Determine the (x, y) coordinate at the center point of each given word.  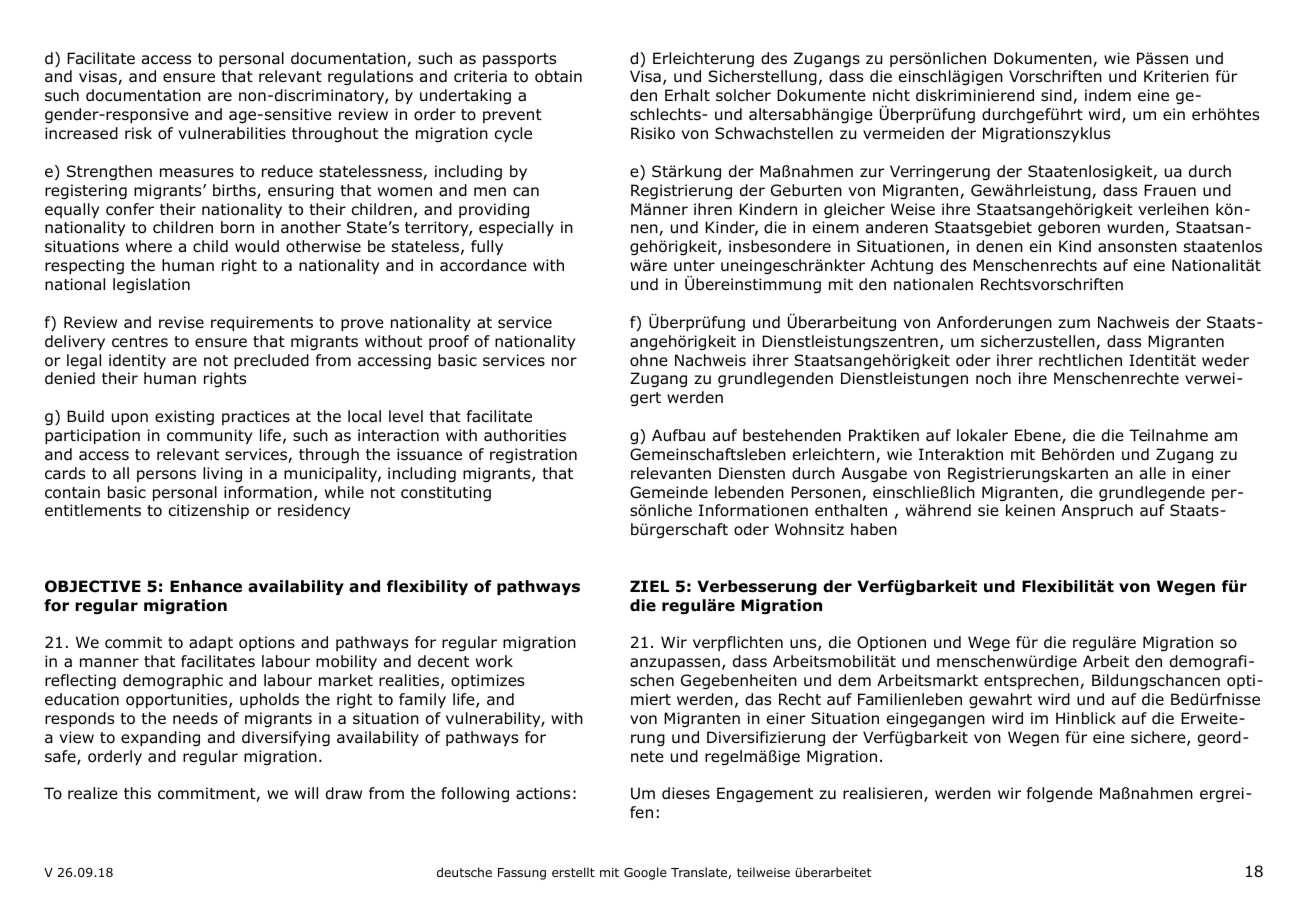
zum (1074, 324)
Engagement (765, 795)
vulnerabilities (232, 133)
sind (1057, 96)
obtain (558, 76)
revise (181, 322)
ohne (649, 360)
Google (645, 873)
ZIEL (649, 586)
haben (874, 529)
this (137, 793)
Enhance (206, 586)
